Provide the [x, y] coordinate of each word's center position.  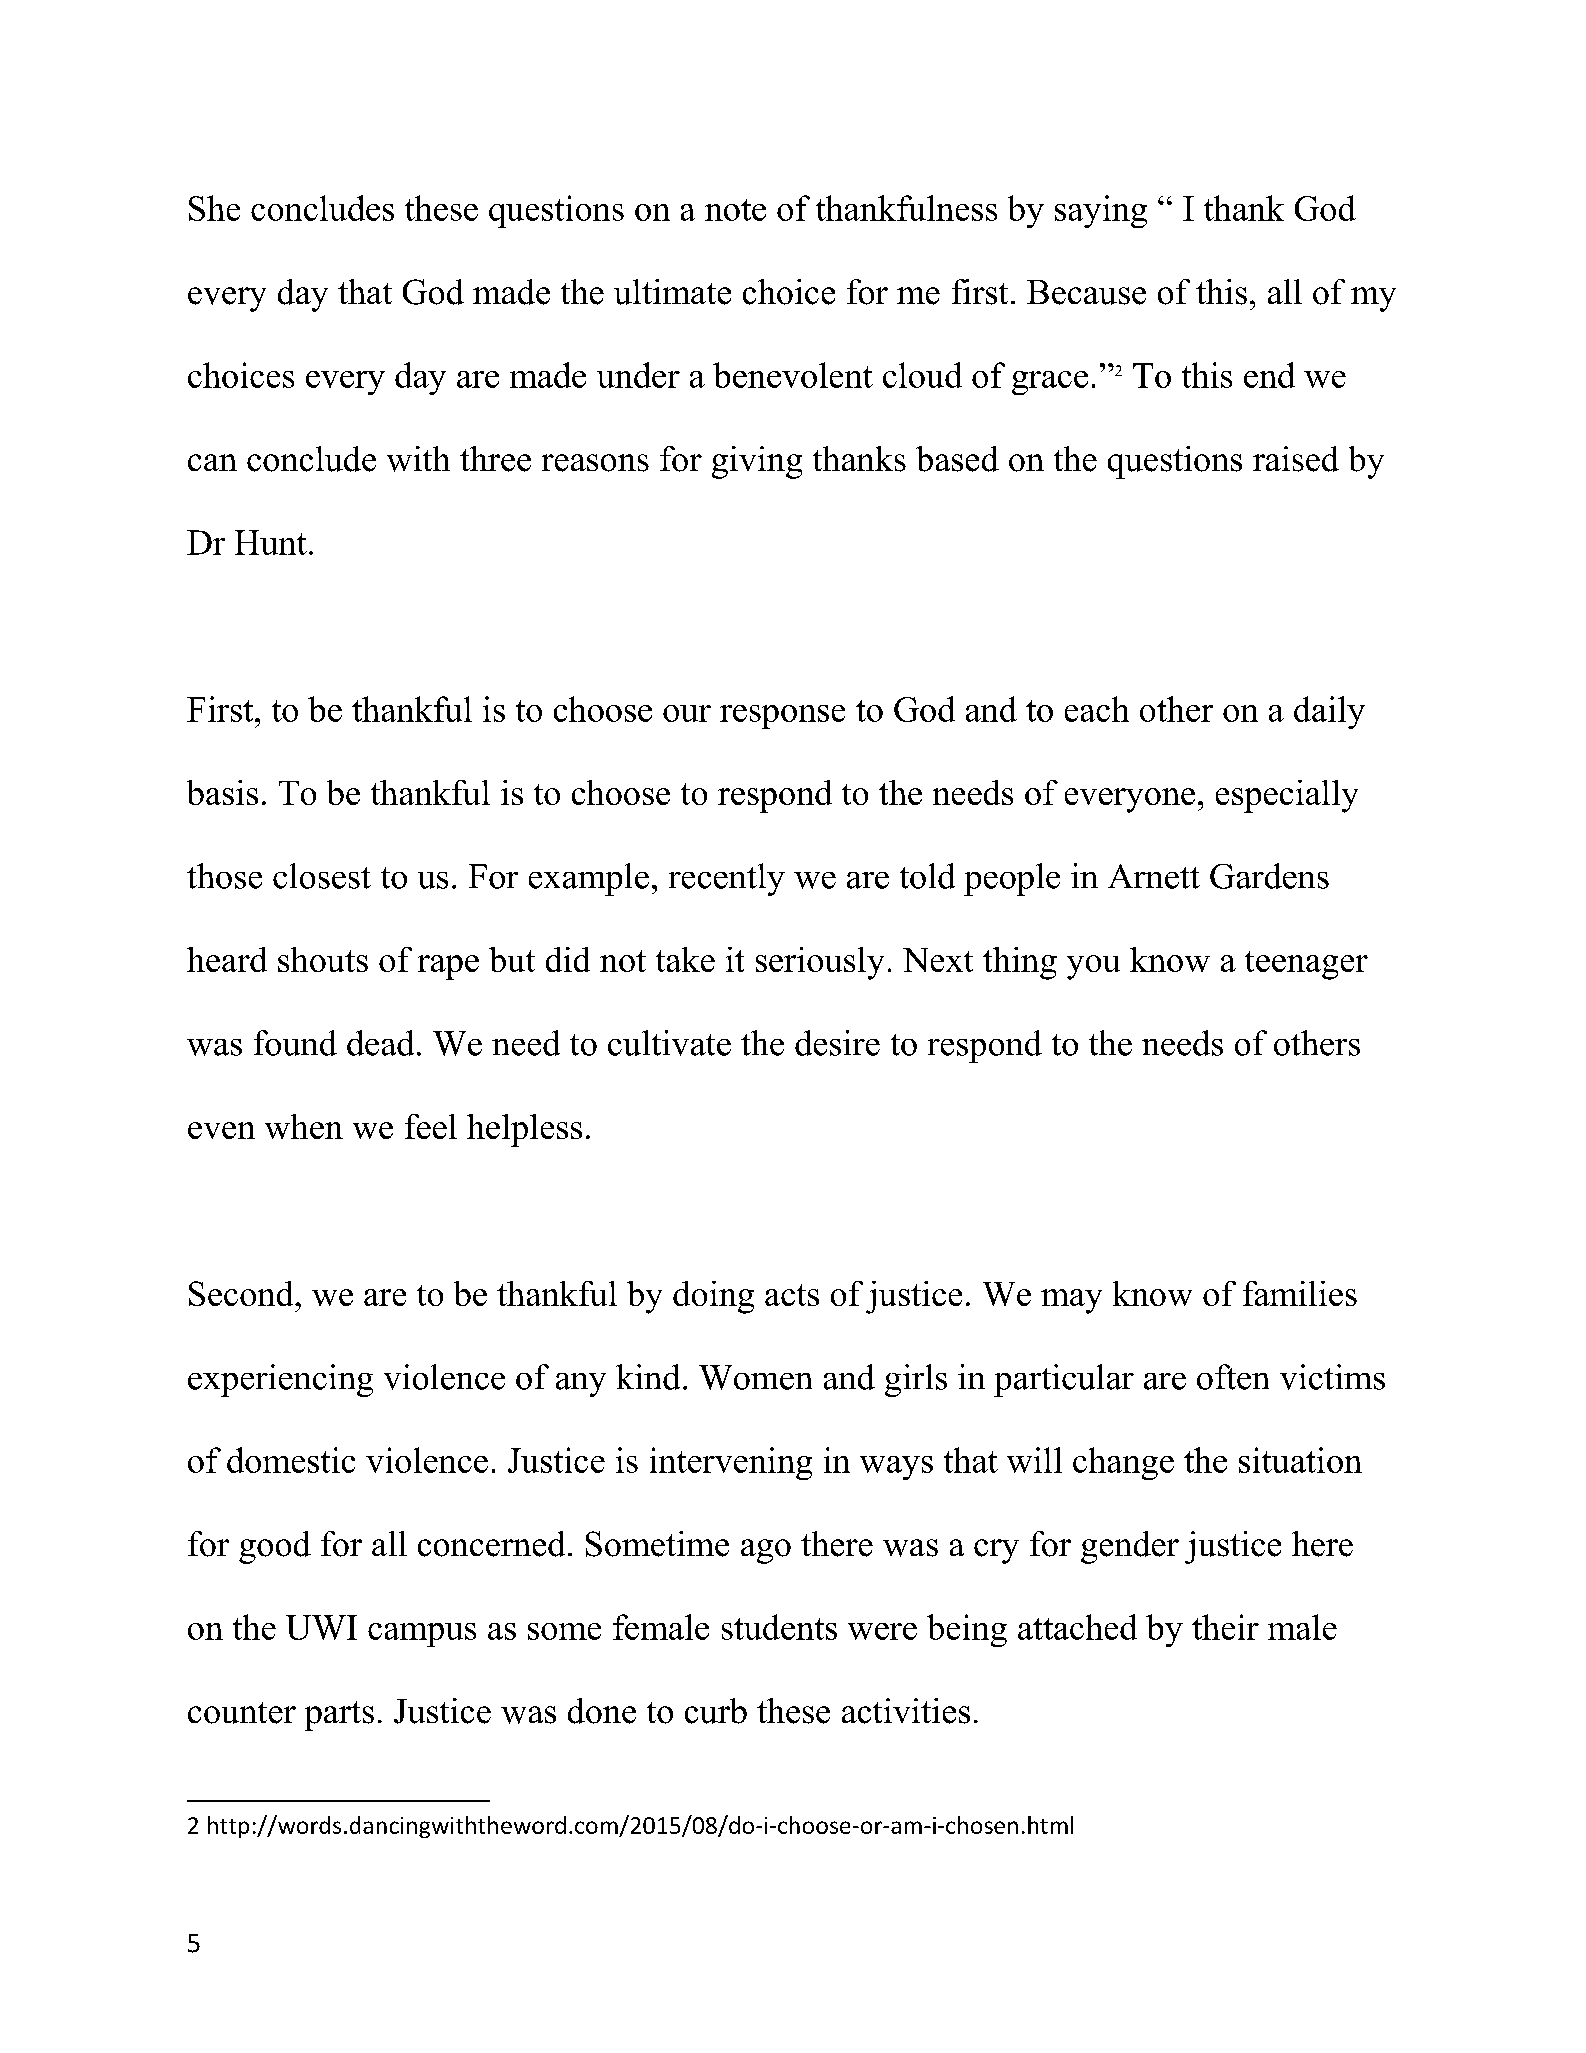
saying [1101, 211]
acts [792, 1295]
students [779, 1627]
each [1097, 709]
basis [222, 792]
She [214, 208]
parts [339, 1716]
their [1225, 1627]
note [735, 210]
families [1300, 1293]
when [304, 1126]
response [782, 717]
